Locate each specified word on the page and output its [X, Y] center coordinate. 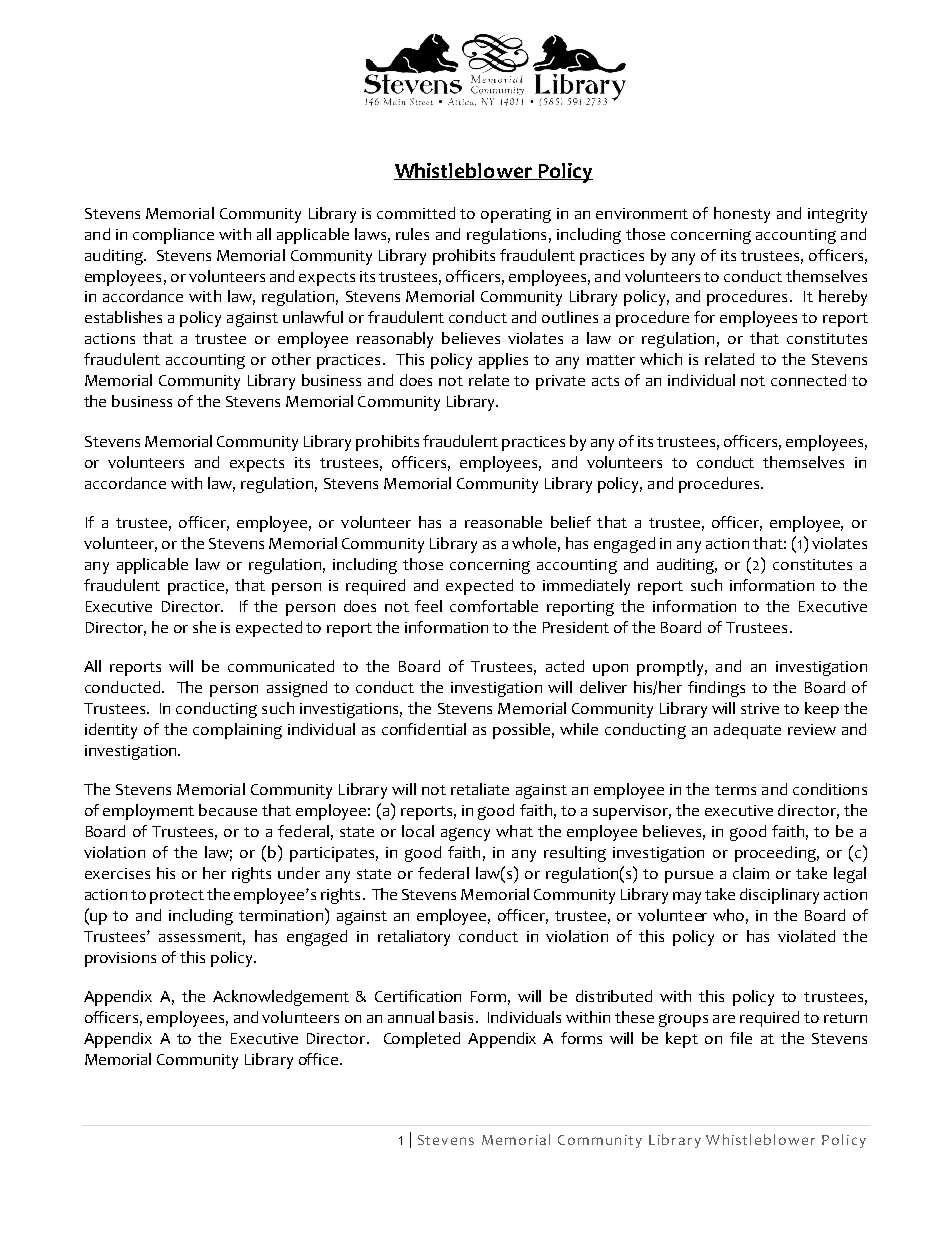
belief [571, 522]
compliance [173, 236]
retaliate [480, 789]
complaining [237, 731]
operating [516, 215]
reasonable [503, 522]
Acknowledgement [281, 998]
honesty [742, 215]
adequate [747, 731]
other [291, 359]
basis [456, 1017]
